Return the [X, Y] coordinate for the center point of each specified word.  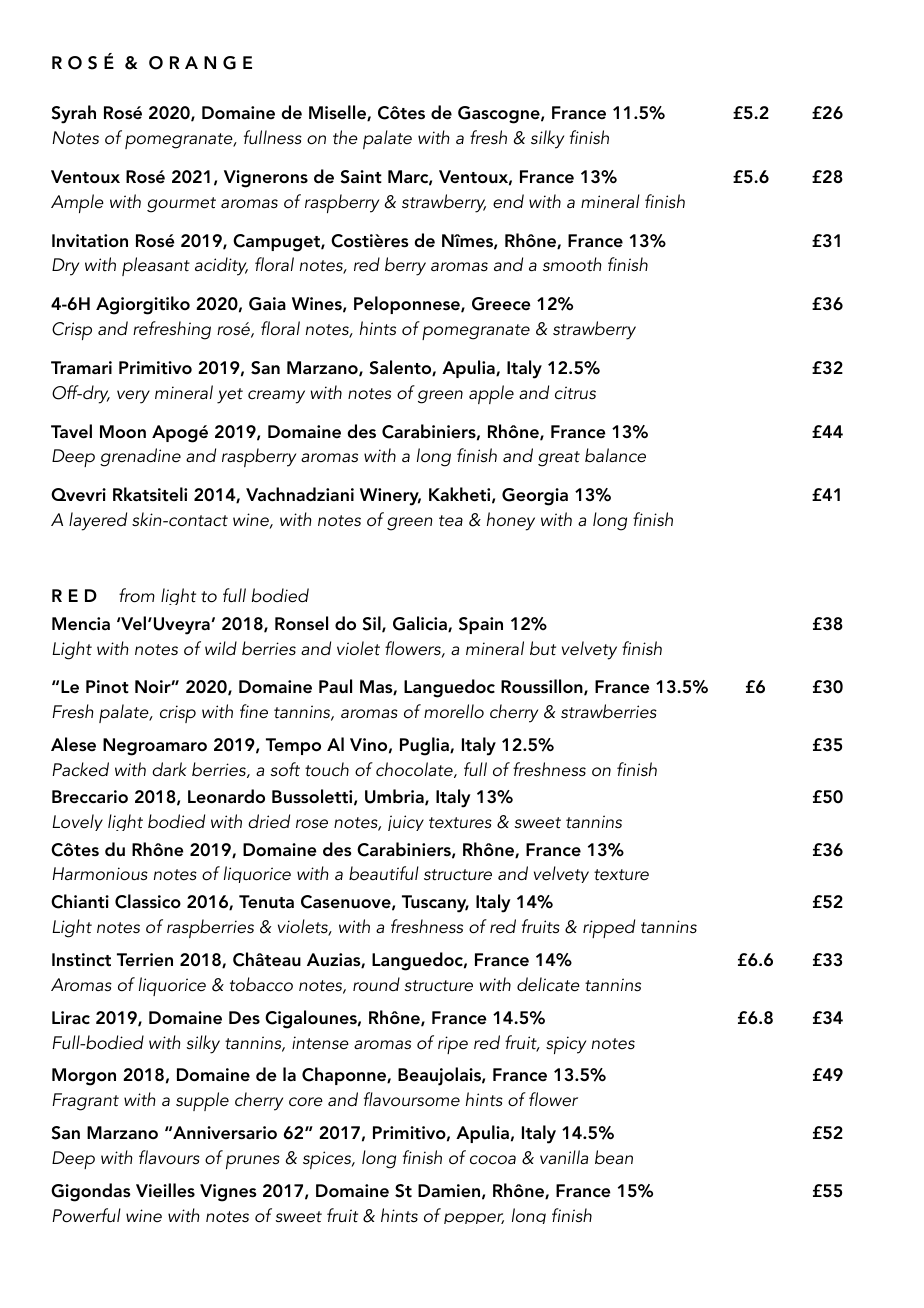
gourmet [181, 205]
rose [312, 824]
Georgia [535, 497]
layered [98, 521]
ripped [609, 928]
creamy [276, 397]
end [508, 201]
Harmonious [100, 874]
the [345, 137]
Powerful [86, 1215]
